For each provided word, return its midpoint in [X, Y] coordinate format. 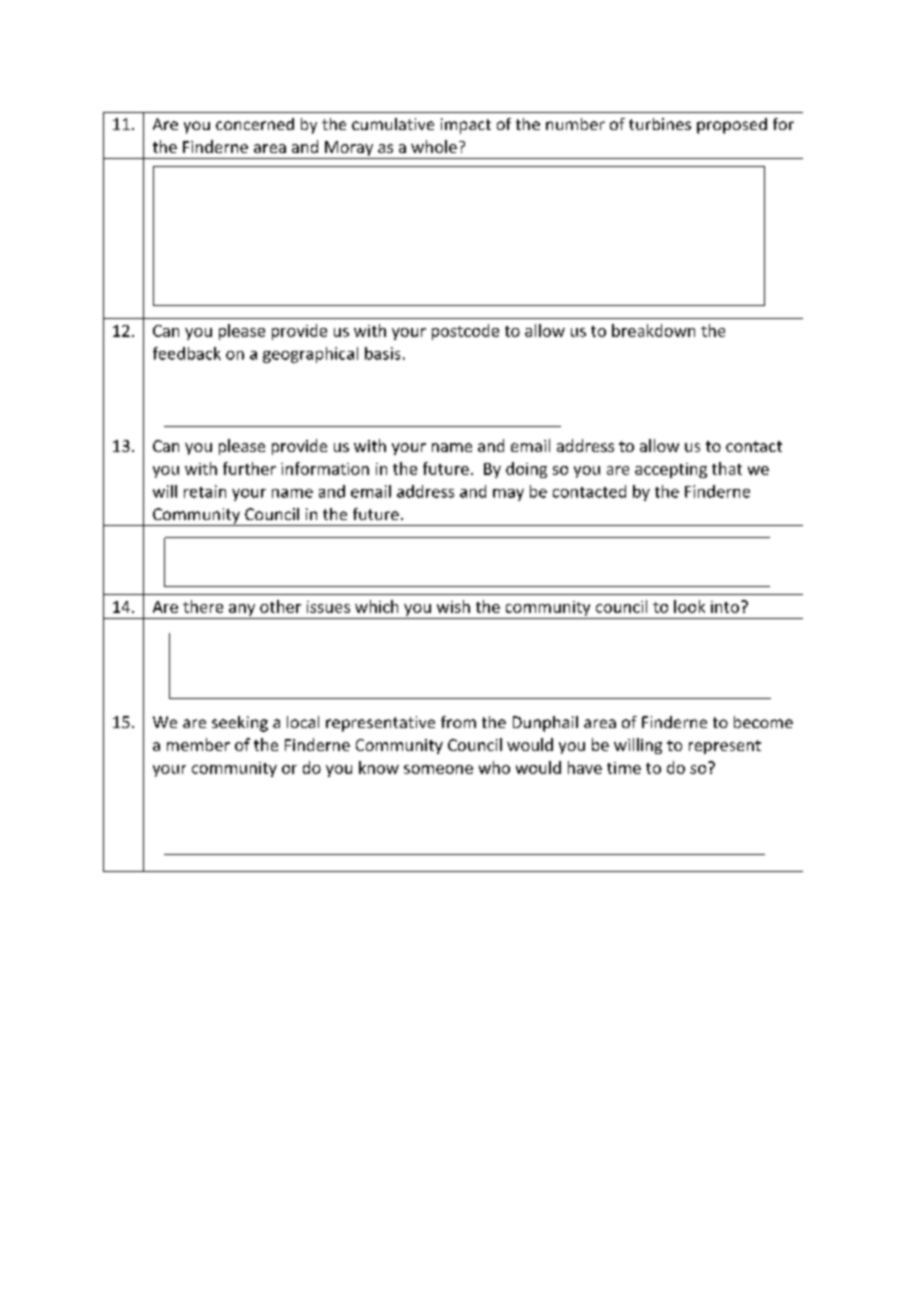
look [689, 606]
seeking [240, 724]
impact [466, 126]
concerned [255, 124]
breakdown [653, 330]
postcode [465, 332]
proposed [732, 126]
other [280, 606]
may [508, 495]
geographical [310, 355]
